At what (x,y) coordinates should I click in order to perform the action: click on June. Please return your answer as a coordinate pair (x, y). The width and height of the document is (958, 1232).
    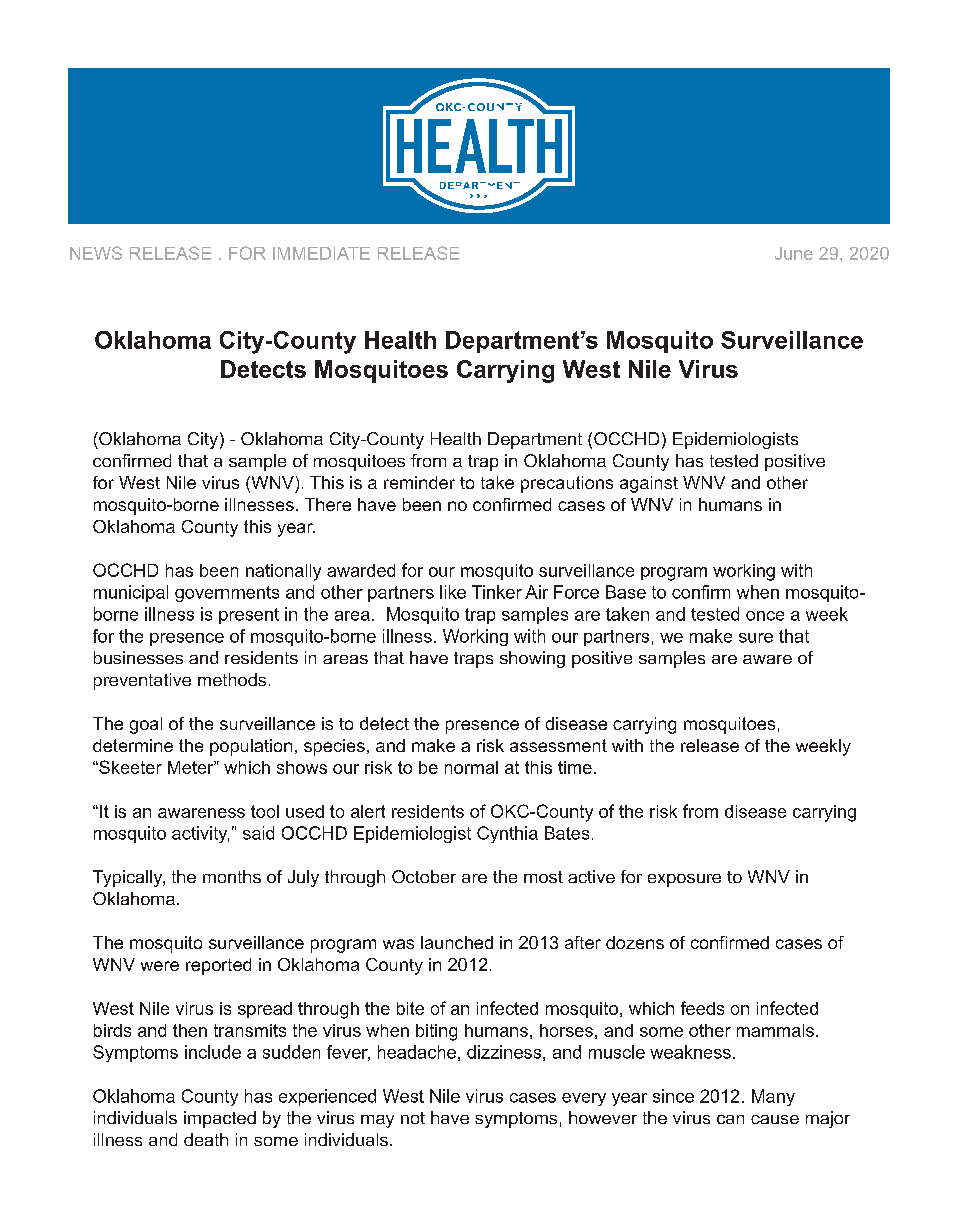
    Looking at the image, I should click on (794, 253).
